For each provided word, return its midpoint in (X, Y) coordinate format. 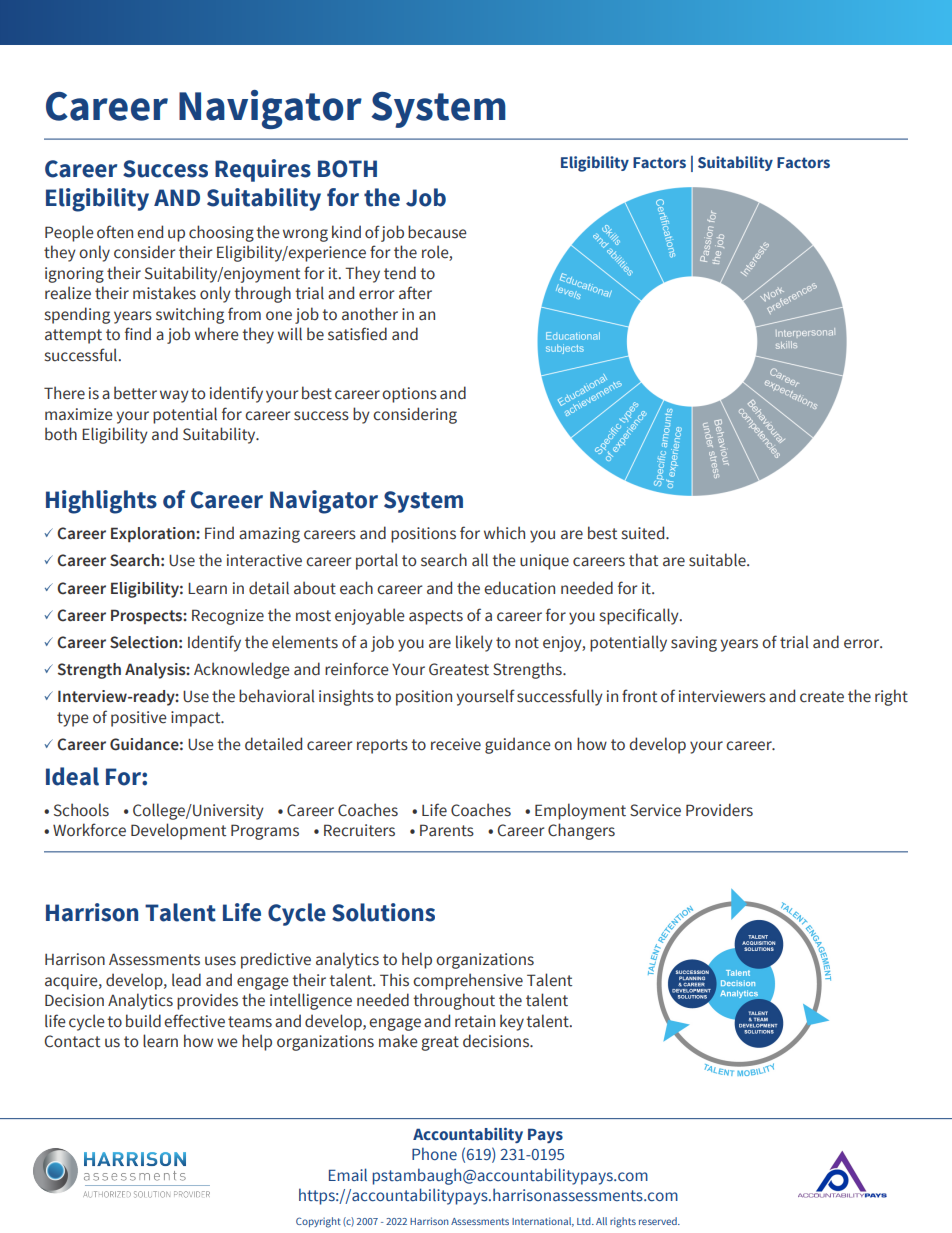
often (115, 232)
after (415, 293)
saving (694, 644)
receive (456, 744)
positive (139, 719)
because (437, 232)
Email (348, 1174)
